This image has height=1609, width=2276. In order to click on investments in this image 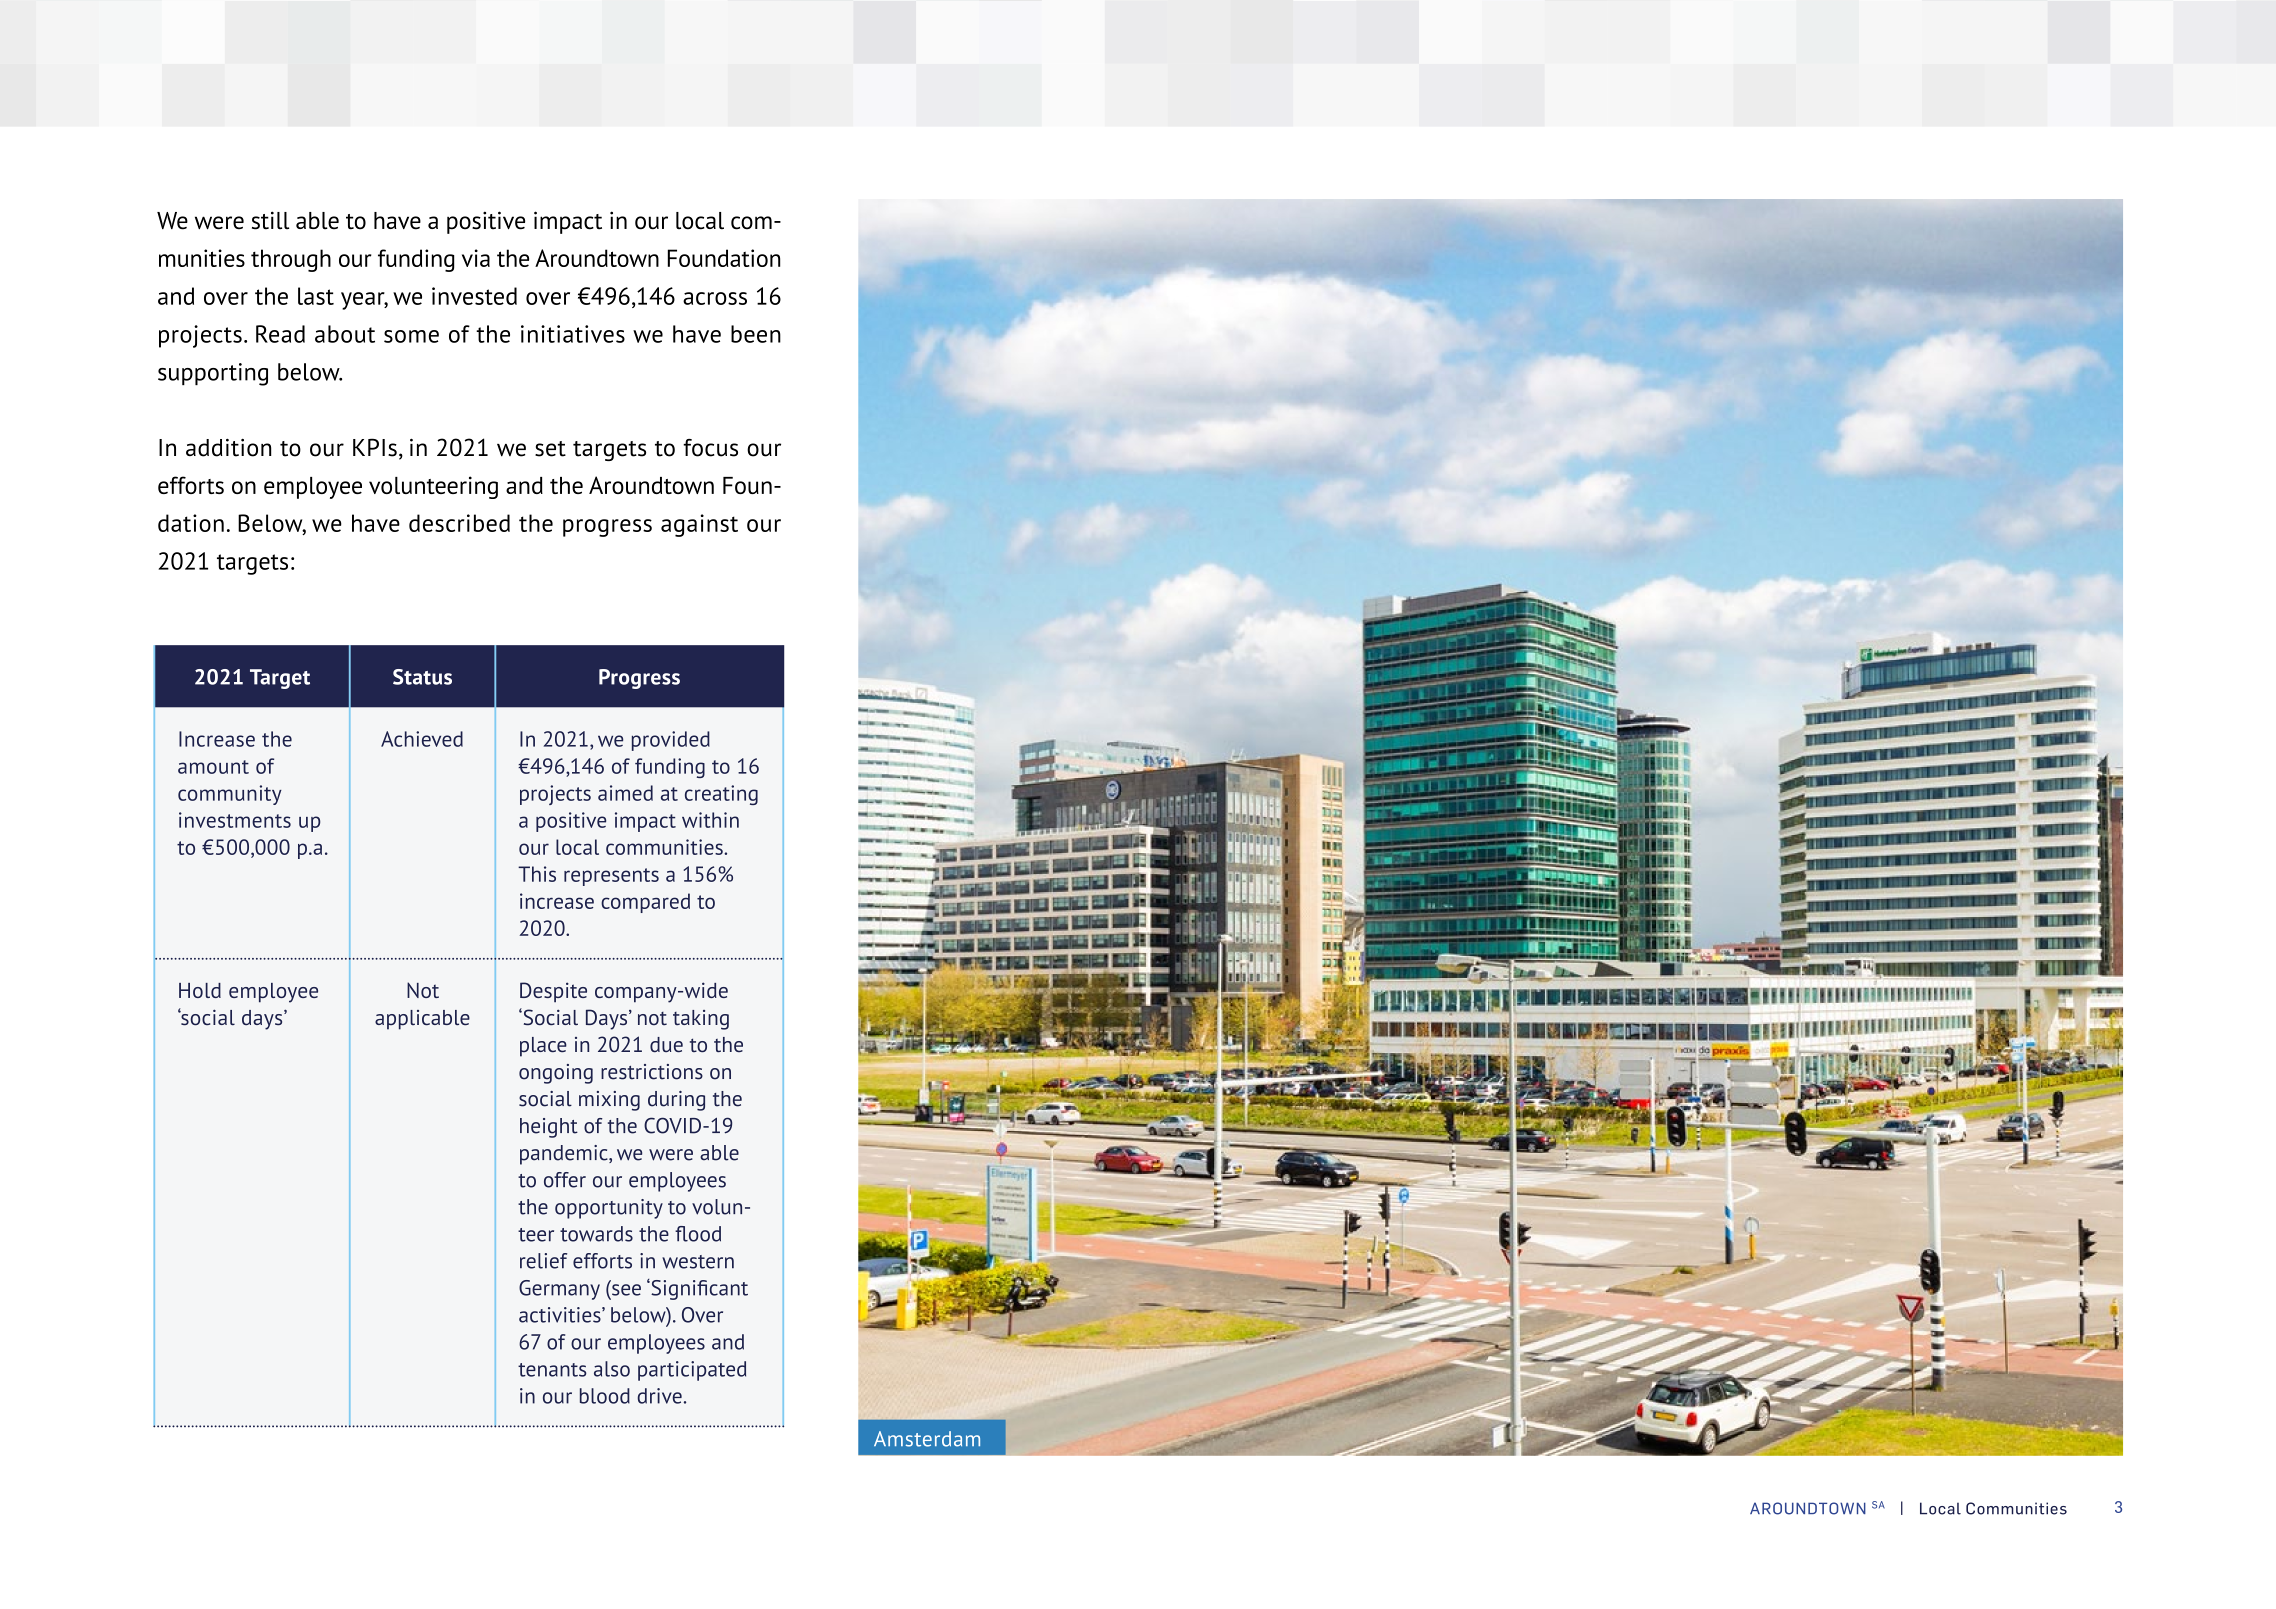, I will do `click(235, 820)`.
